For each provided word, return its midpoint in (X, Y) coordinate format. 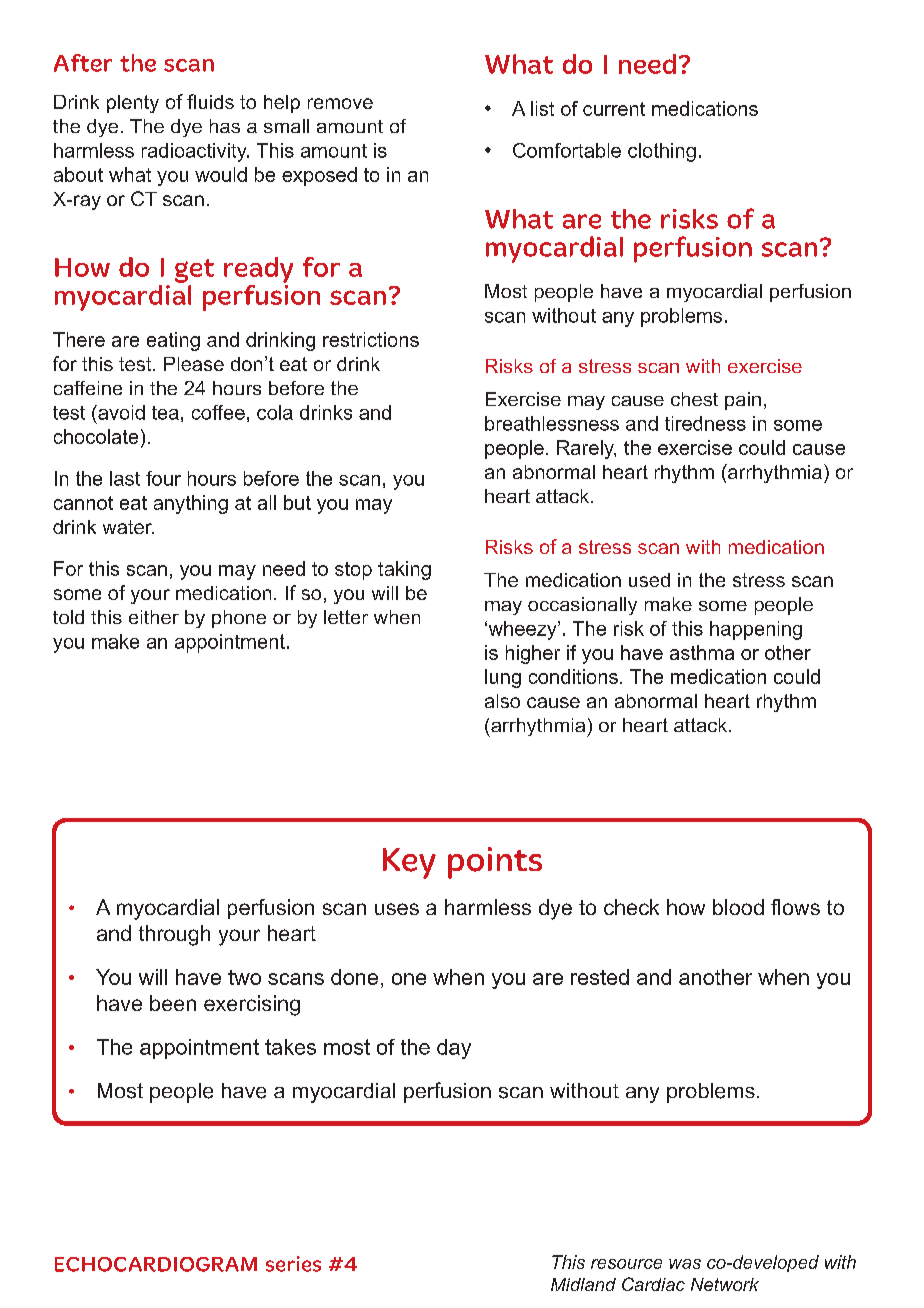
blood (738, 907)
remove (340, 103)
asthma (702, 652)
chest (694, 399)
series (293, 1264)
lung (503, 678)
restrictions (371, 339)
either (154, 617)
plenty (133, 104)
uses (397, 909)
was (685, 1264)
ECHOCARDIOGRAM (156, 1264)
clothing (662, 152)
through (174, 935)
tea (165, 413)
